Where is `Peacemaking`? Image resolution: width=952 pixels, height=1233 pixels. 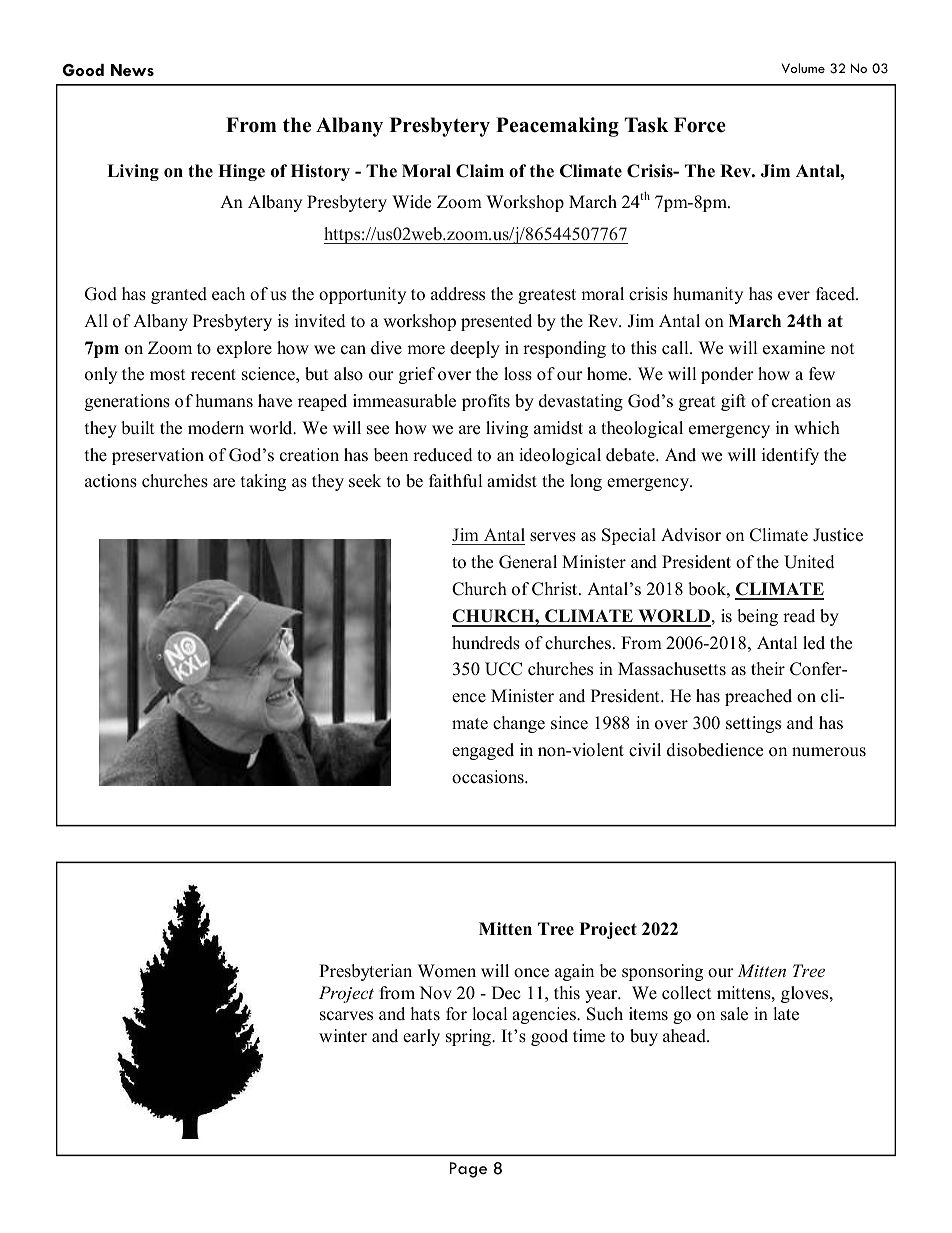
Peacemaking is located at coordinates (557, 127).
